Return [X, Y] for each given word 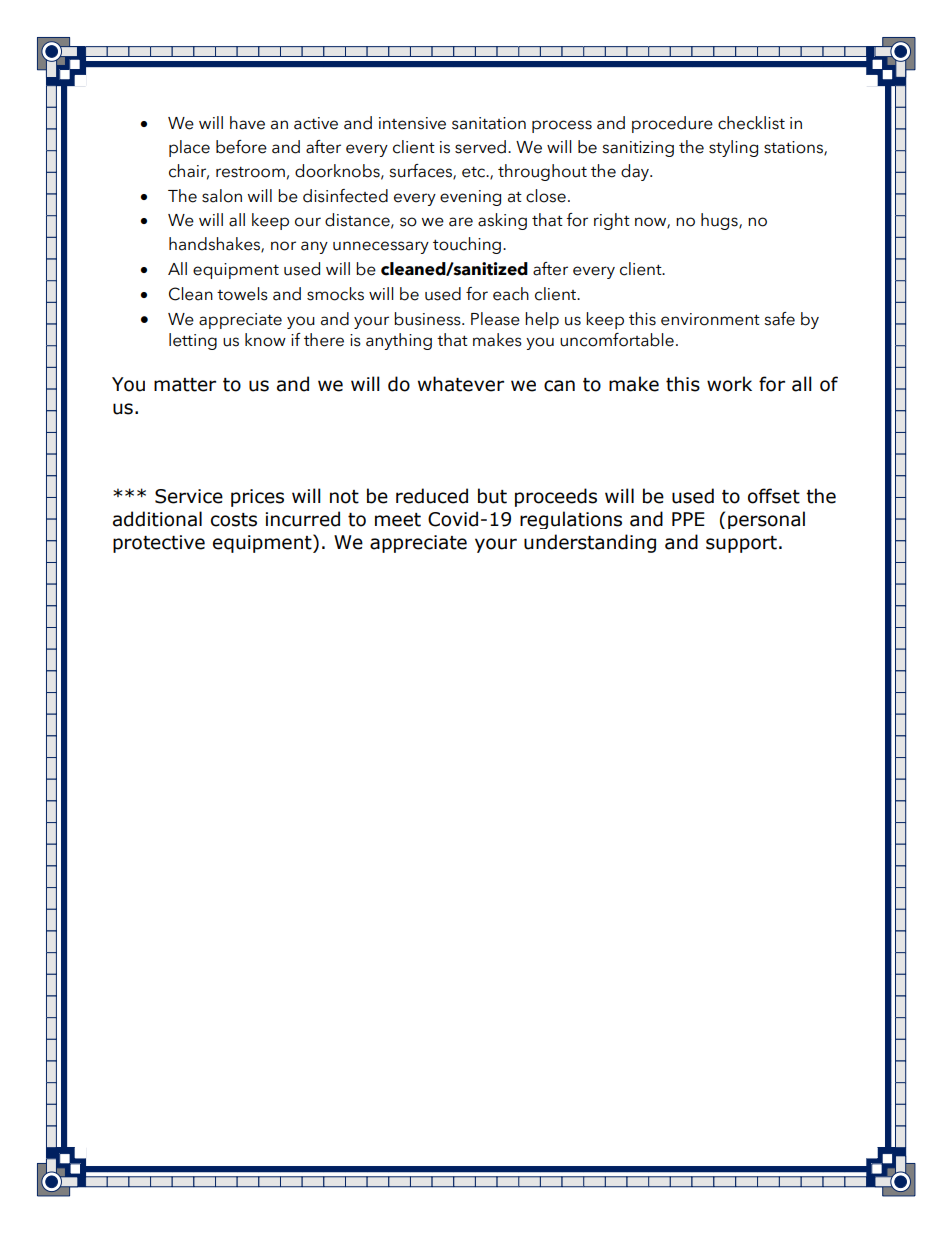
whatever [461, 384]
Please [495, 319]
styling [733, 148]
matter [185, 385]
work [729, 384]
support [741, 544]
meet [398, 520]
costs [234, 520]
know [265, 340]
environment [710, 319]
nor [283, 246]
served [480, 147]
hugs [720, 221]
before [241, 147]
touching [467, 245]
